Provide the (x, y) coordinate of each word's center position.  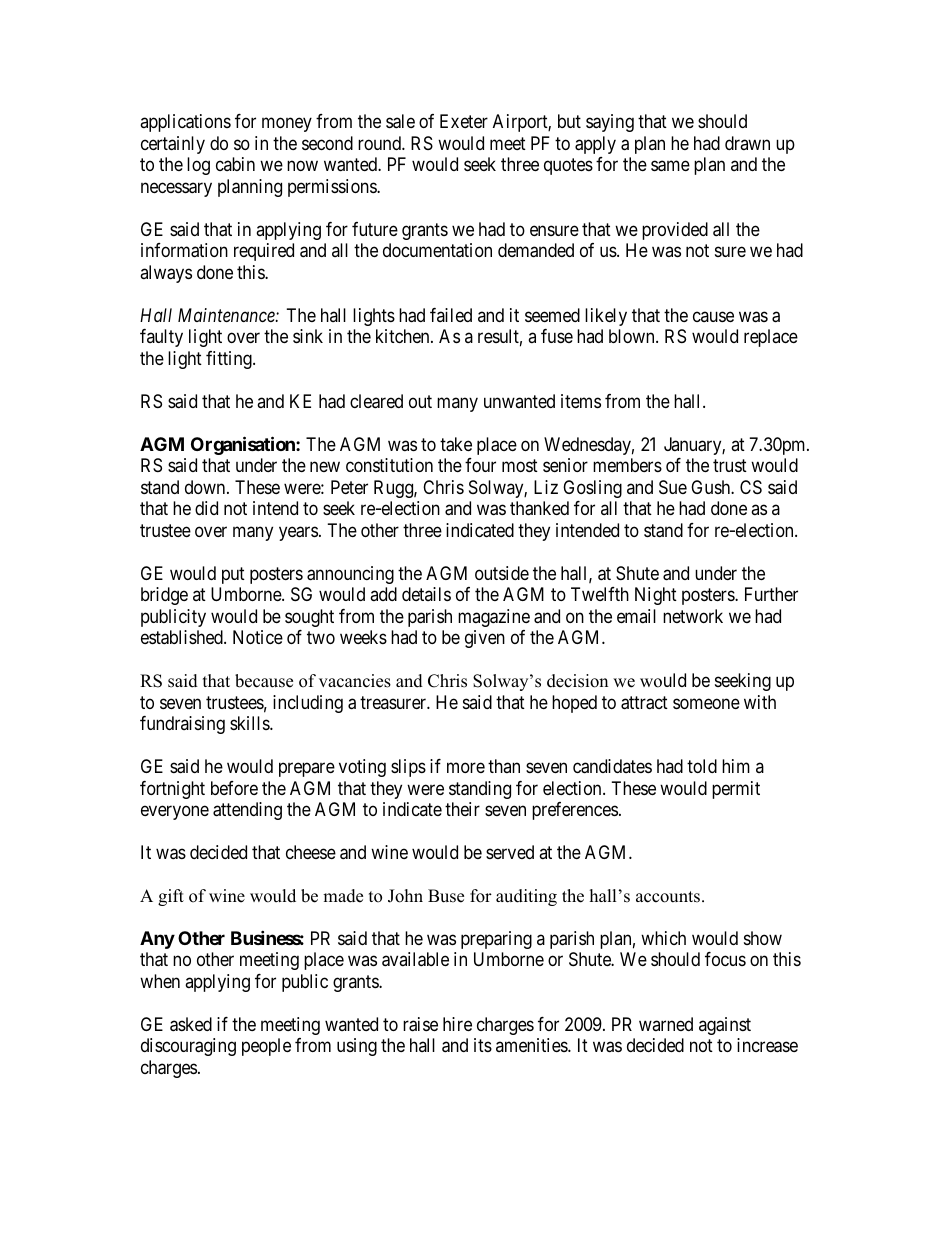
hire (457, 1024)
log (198, 166)
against (725, 1026)
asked (191, 1024)
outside (502, 573)
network (693, 616)
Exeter (464, 121)
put (233, 575)
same (670, 166)
